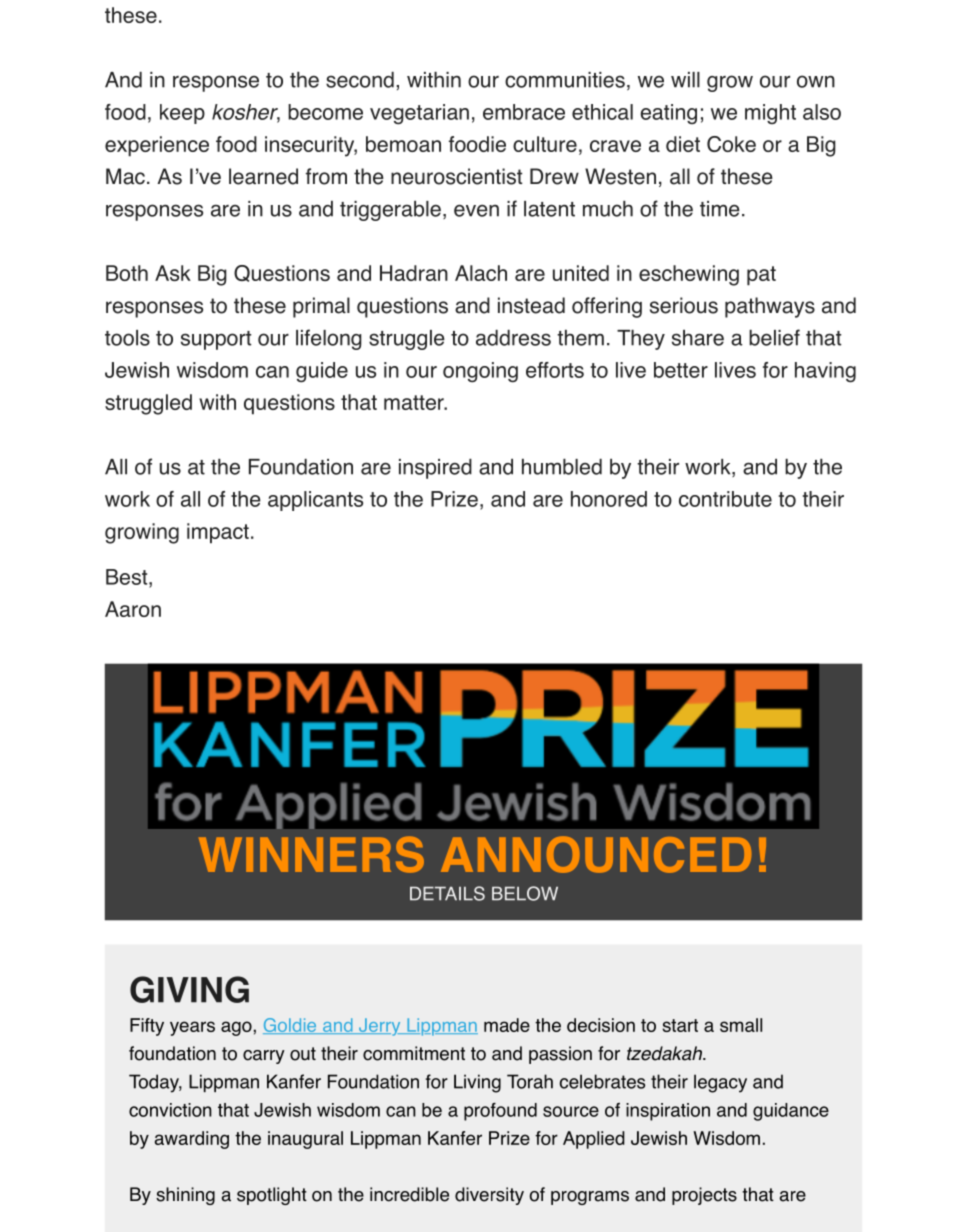  I want to click on impact, so click(218, 533).
